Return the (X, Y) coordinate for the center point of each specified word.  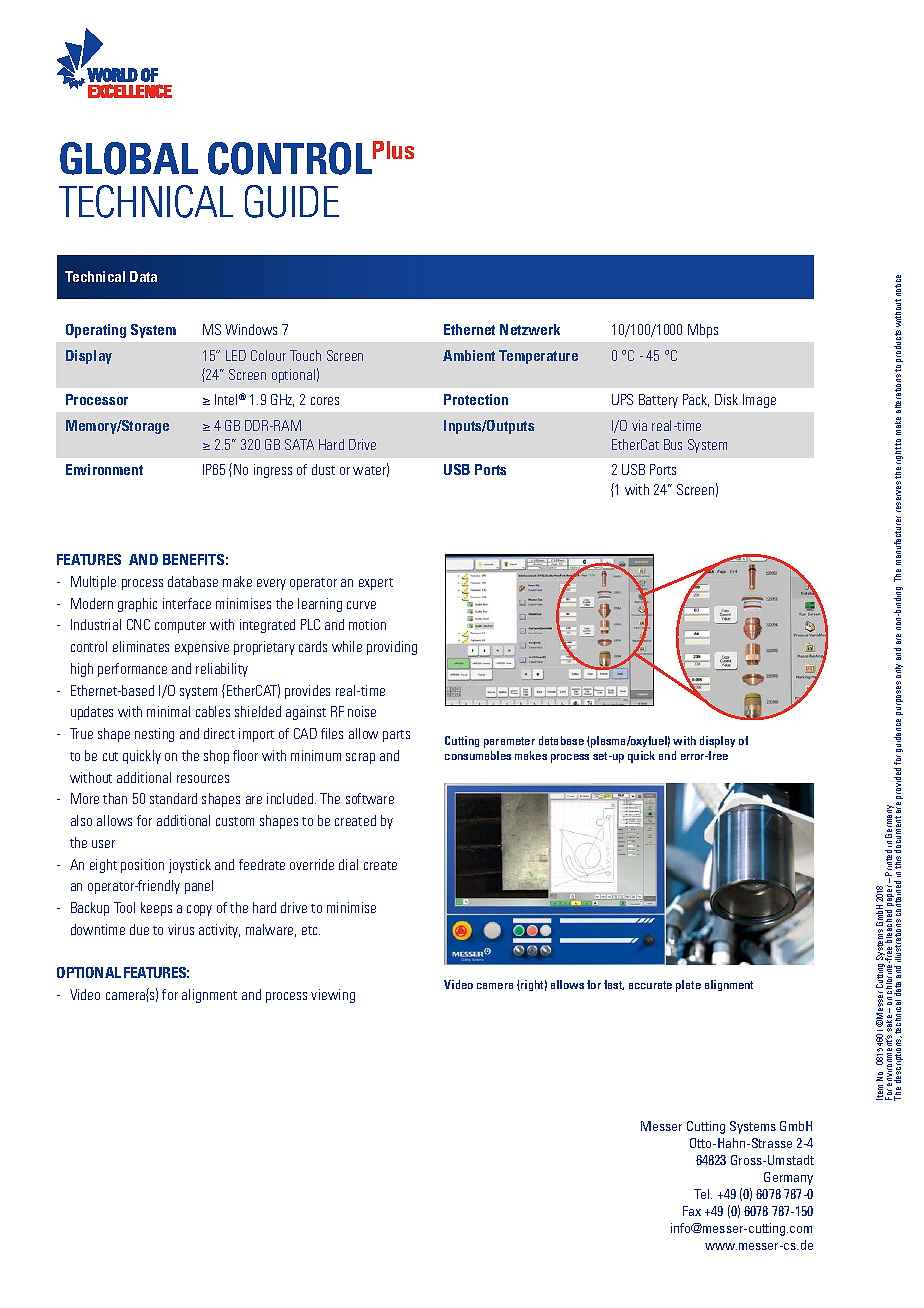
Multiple (93, 583)
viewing (333, 996)
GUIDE (292, 201)
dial (348, 864)
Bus (673, 444)
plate (688, 986)
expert (376, 584)
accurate (650, 985)
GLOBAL (129, 158)
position (142, 866)
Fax (692, 1211)
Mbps (703, 331)
